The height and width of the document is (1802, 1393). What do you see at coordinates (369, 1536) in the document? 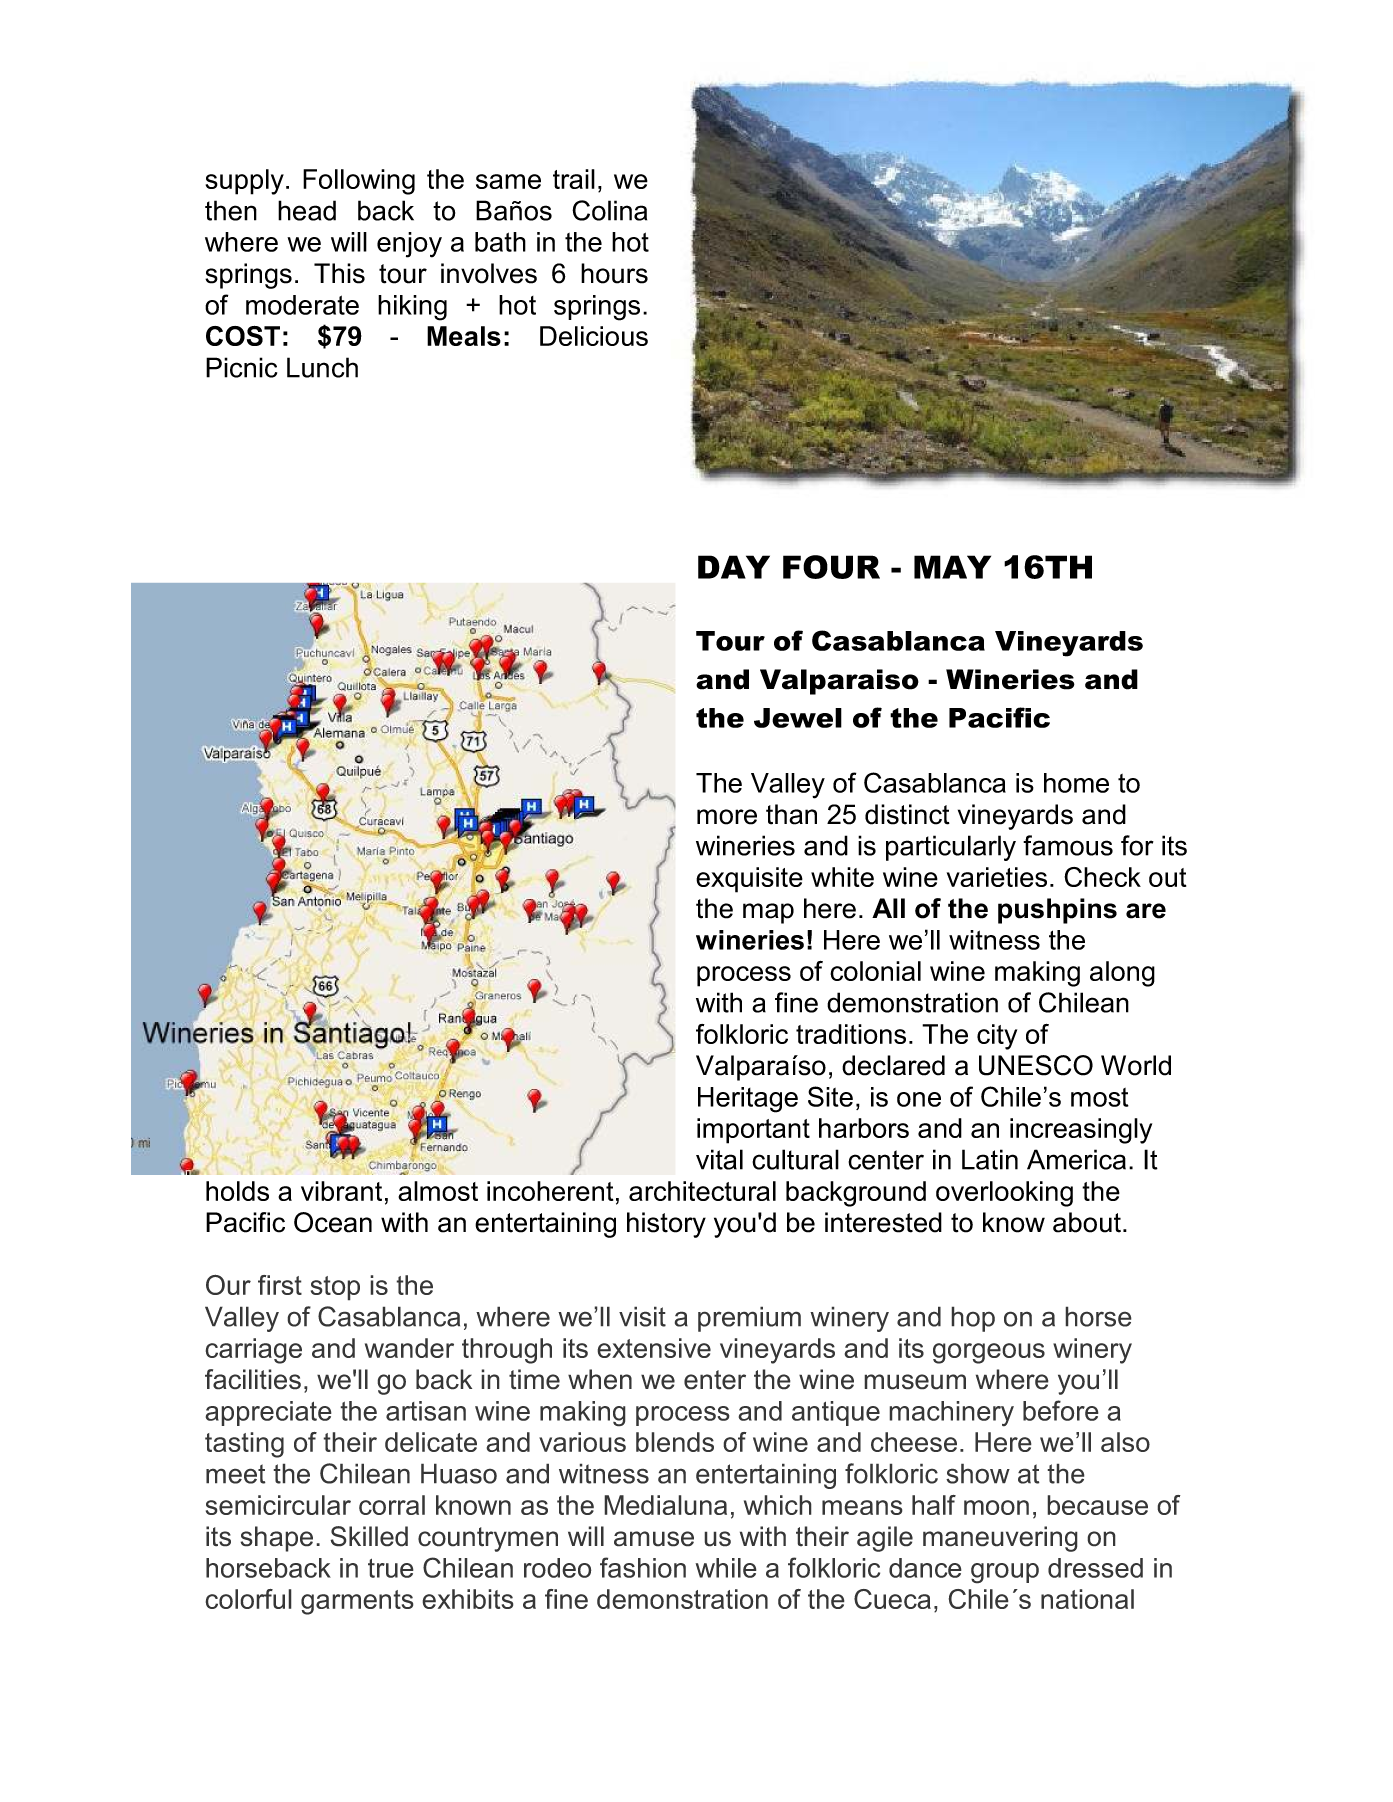
I see `Skilled` at bounding box center [369, 1536].
